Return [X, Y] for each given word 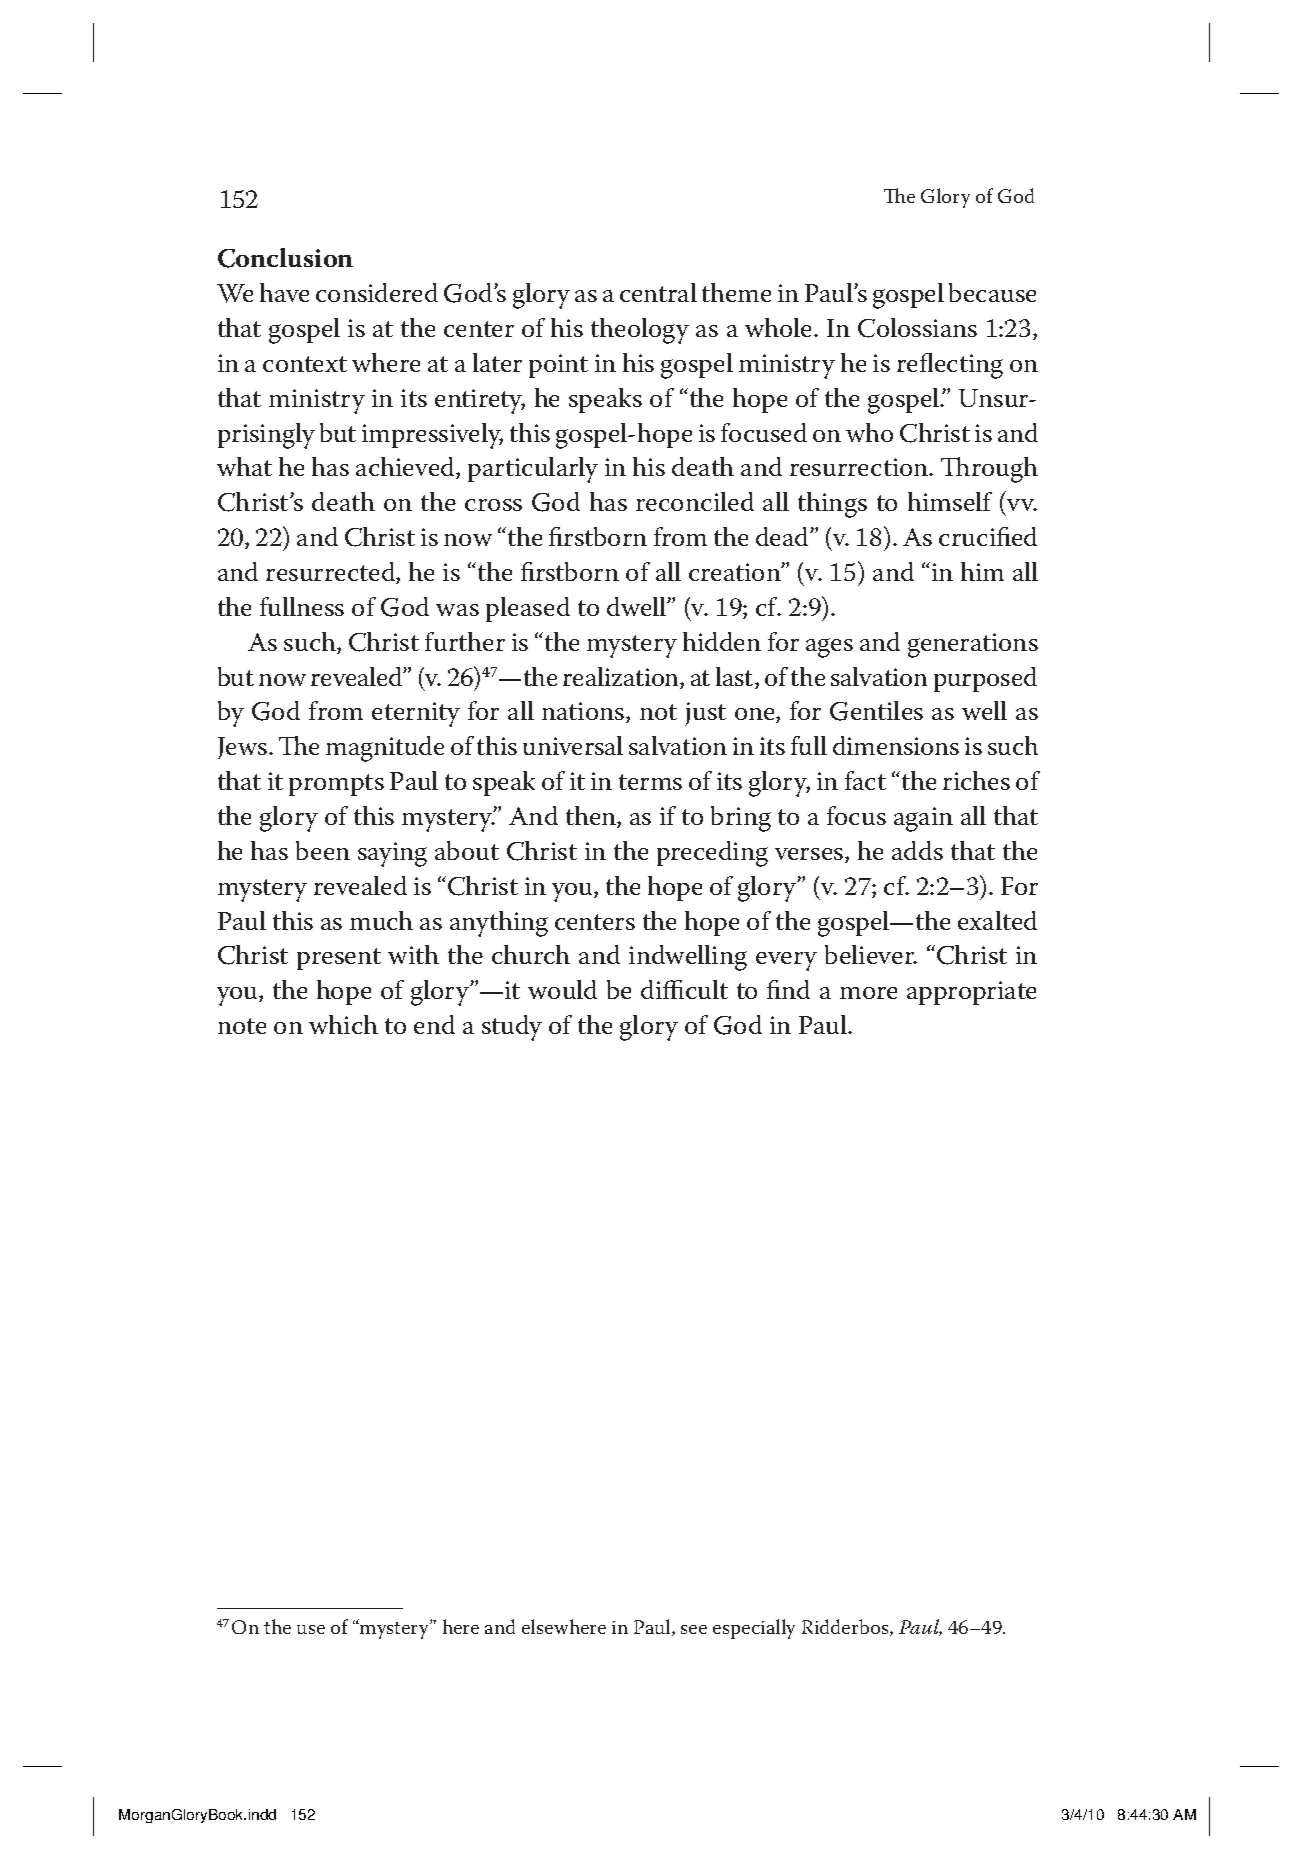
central [658, 292]
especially [754, 1629]
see [694, 1629]
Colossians [917, 328]
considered [377, 292]
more [868, 993]
